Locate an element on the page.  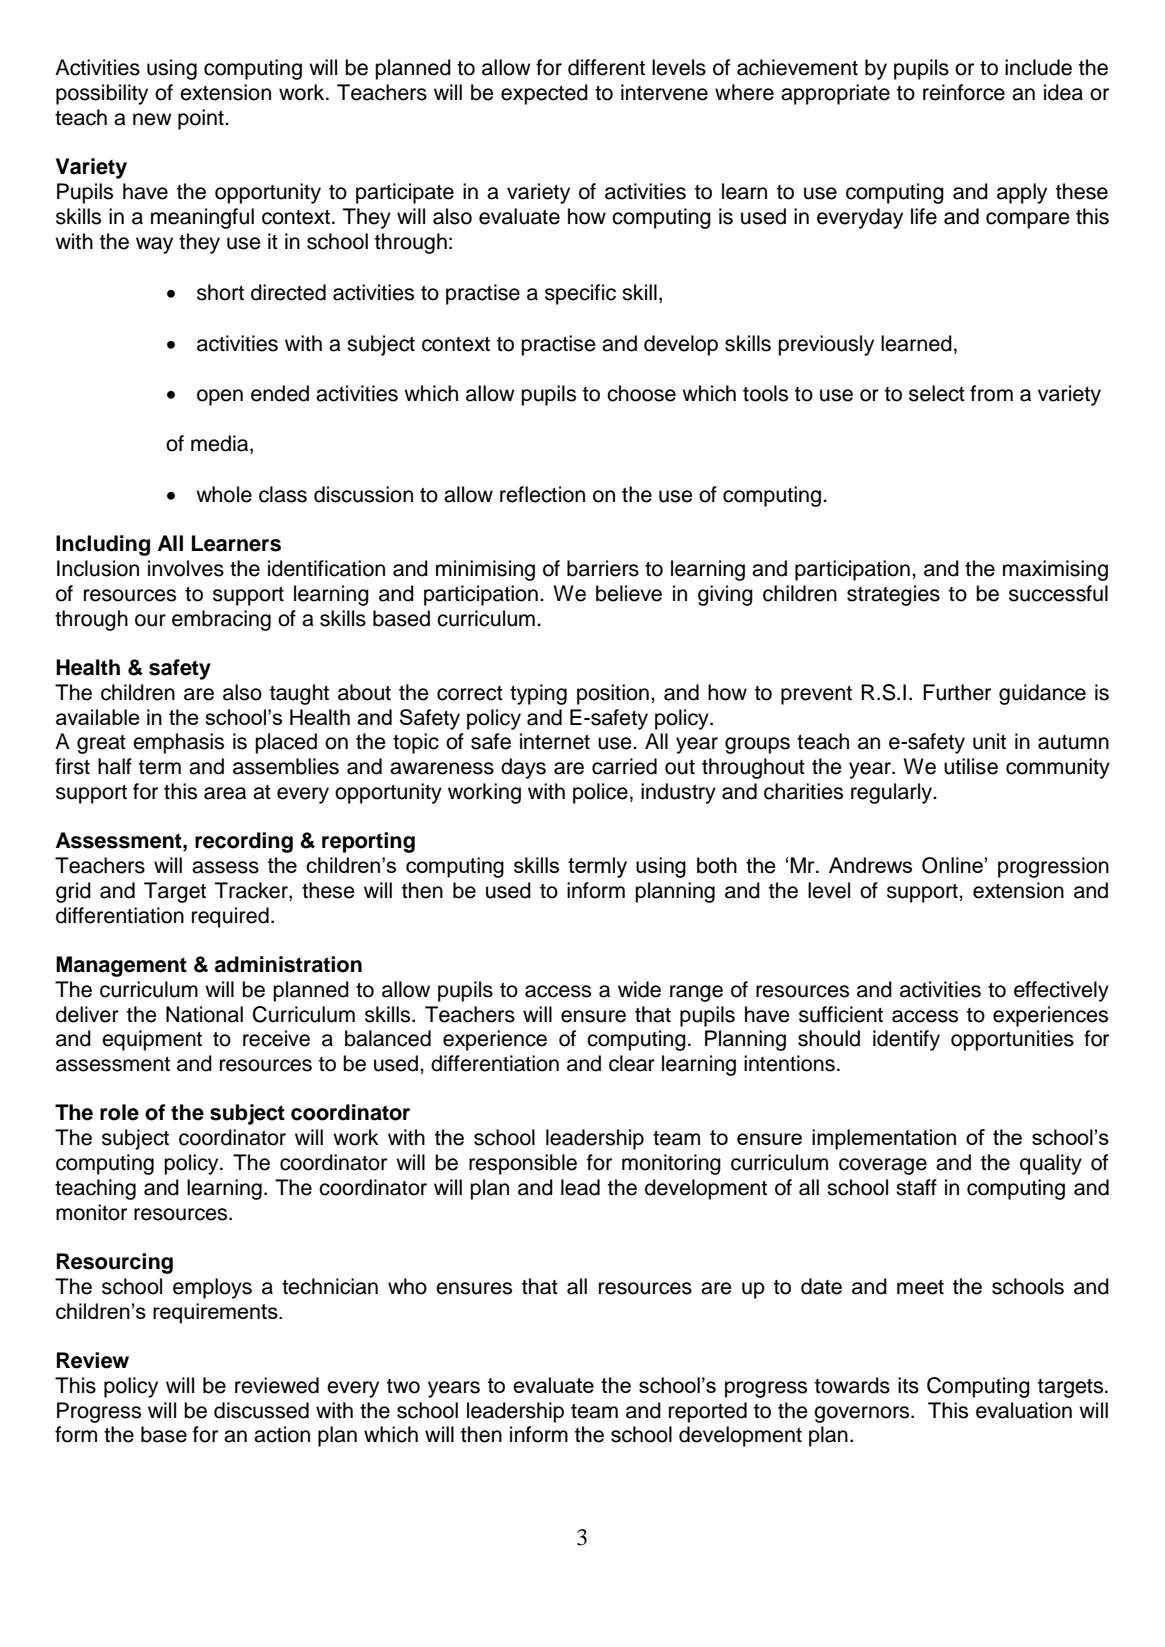
equipment is located at coordinates (152, 1040).
